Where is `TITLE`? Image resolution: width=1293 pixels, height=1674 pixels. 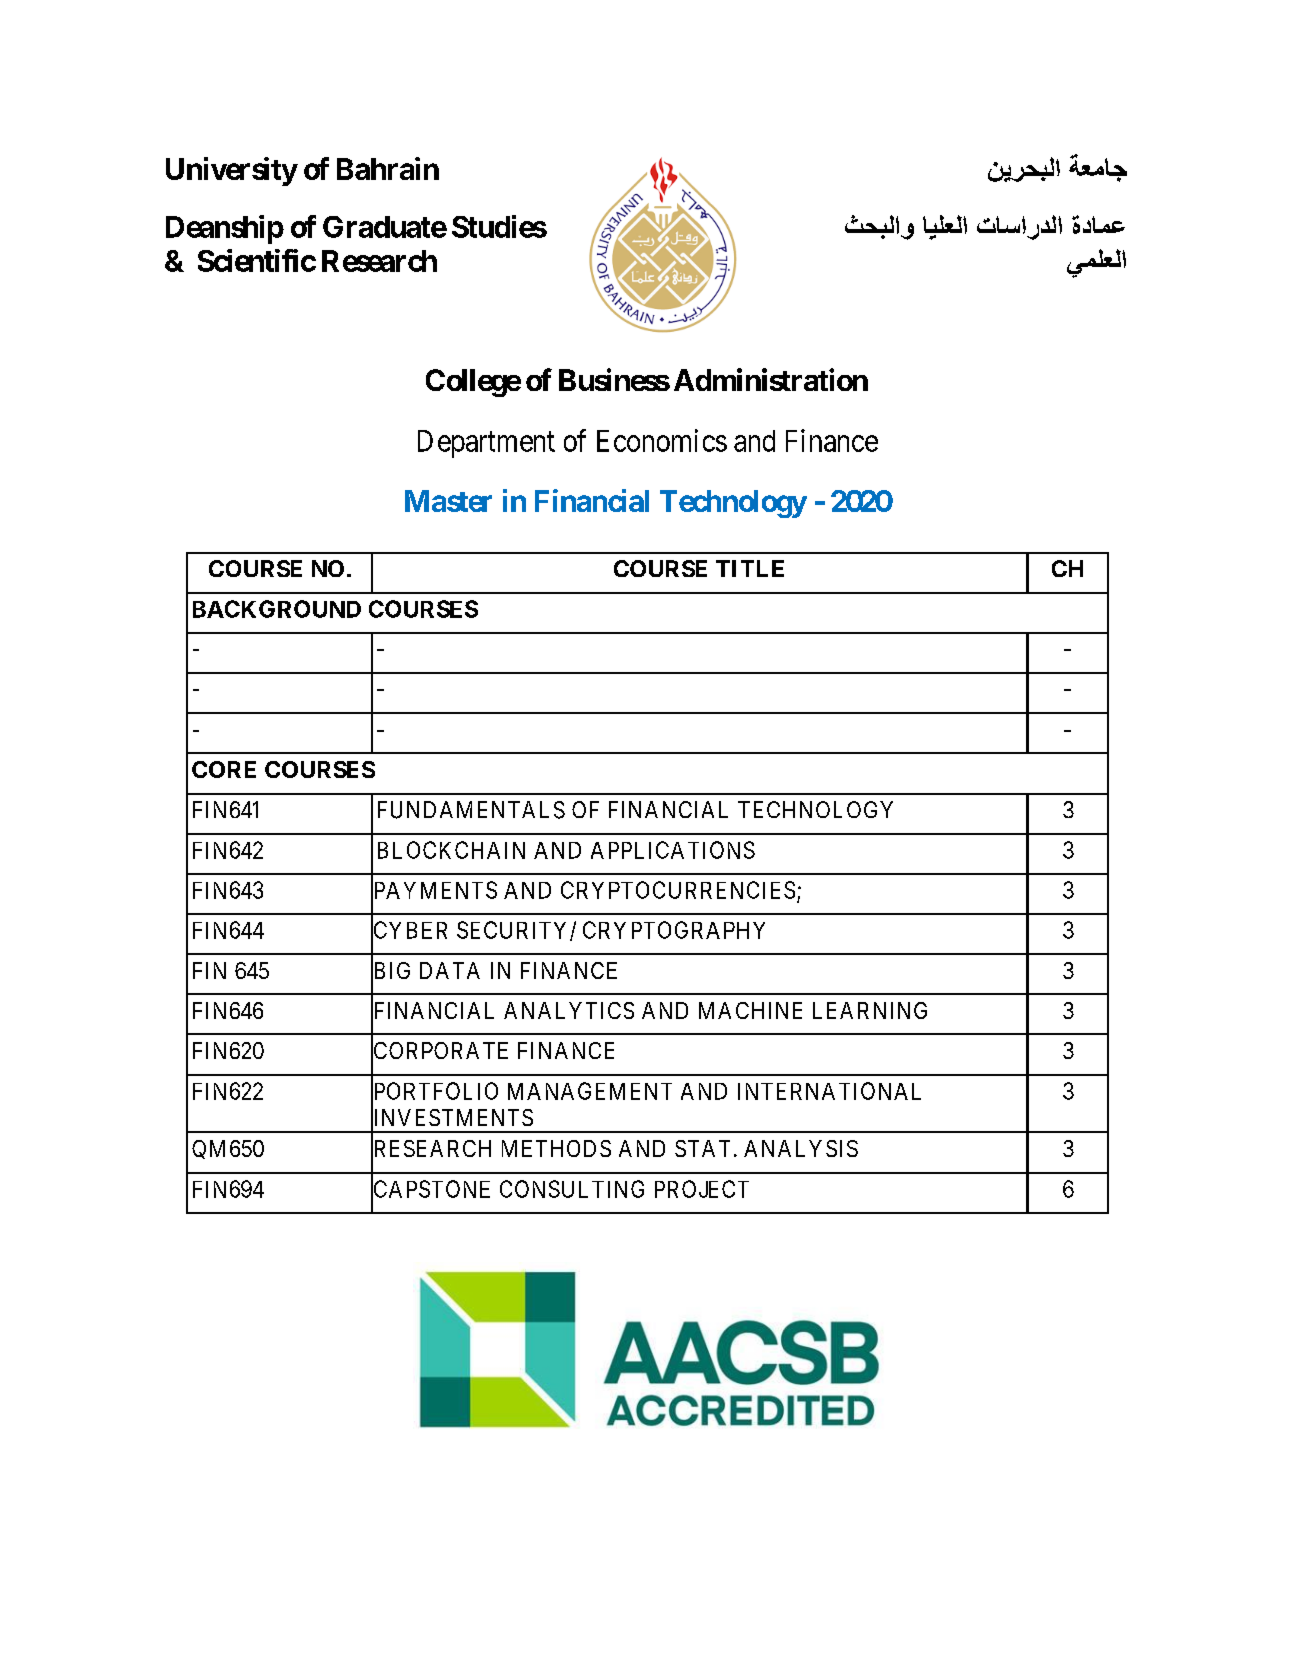
TITLE is located at coordinates (750, 568).
